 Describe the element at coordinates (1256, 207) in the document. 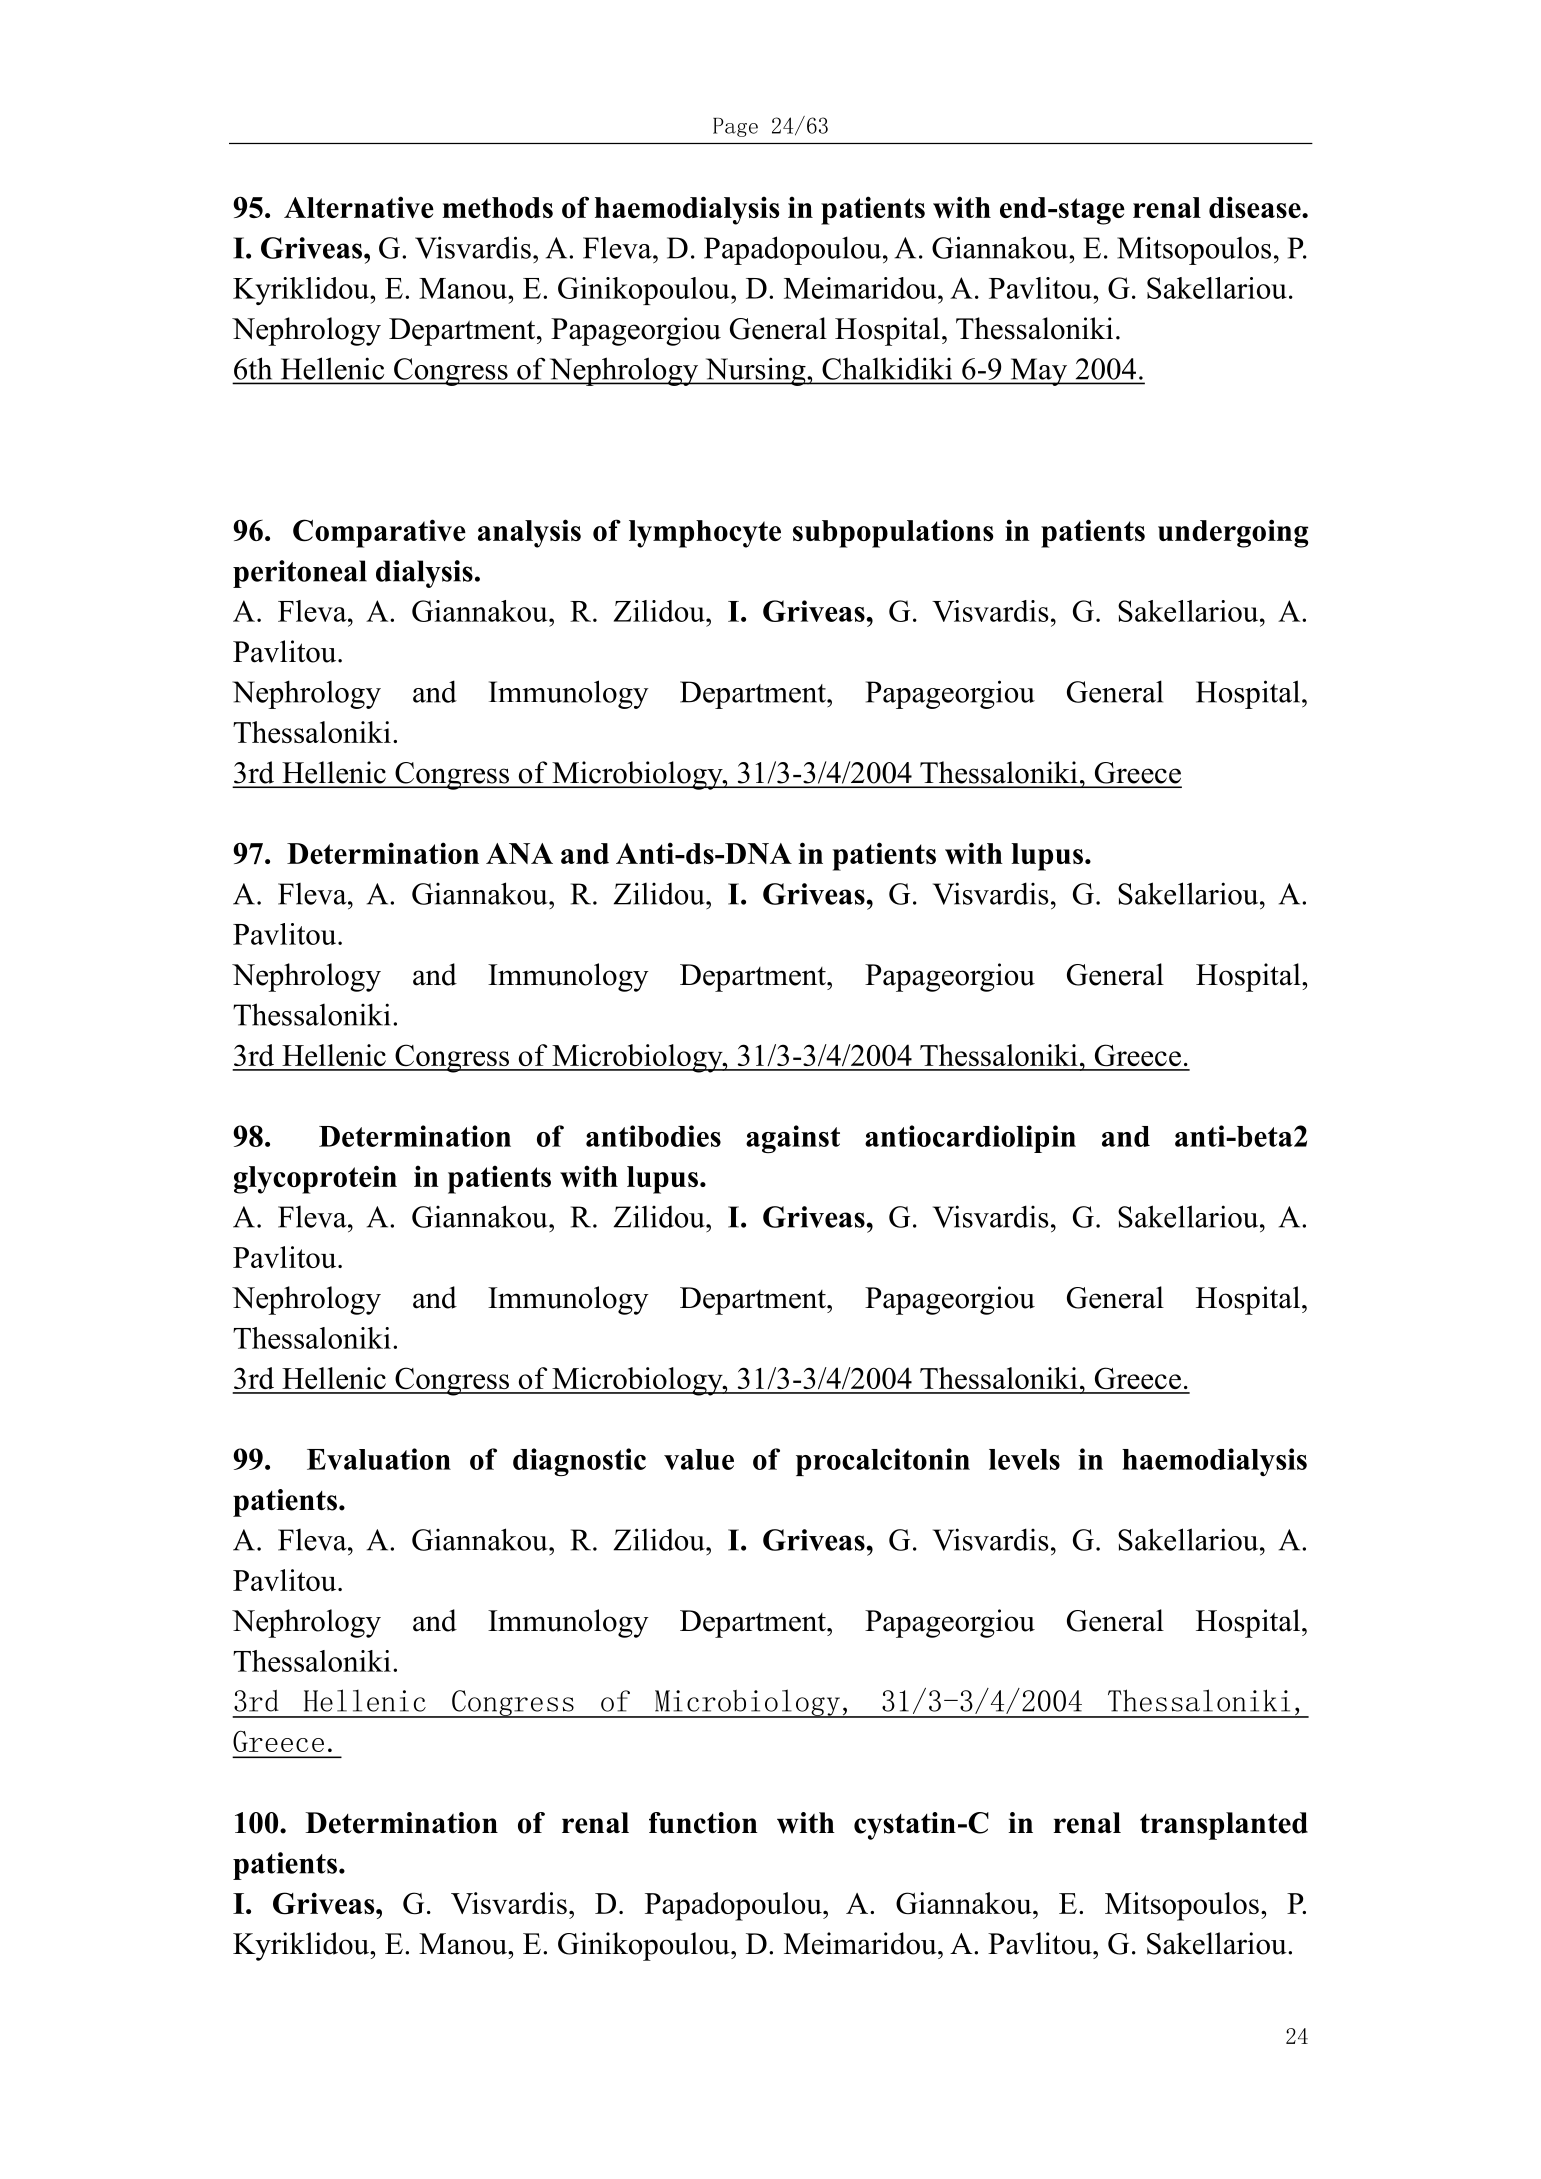

I see `disease` at that location.
